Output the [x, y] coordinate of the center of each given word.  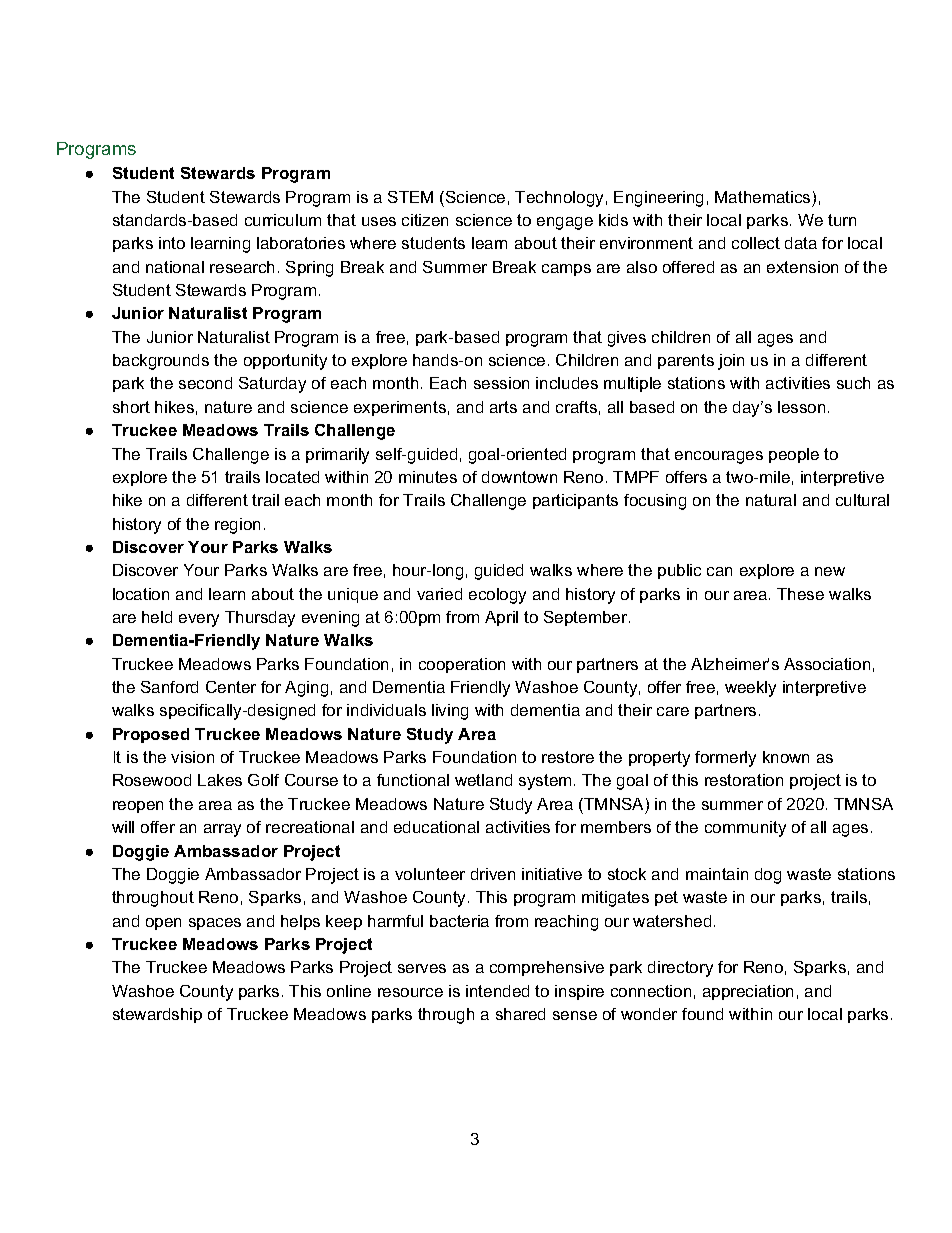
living [450, 712]
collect [756, 243]
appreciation [748, 992]
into [172, 243]
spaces [215, 924]
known [786, 757]
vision [192, 757]
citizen [425, 220]
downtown [519, 477]
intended [497, 991]
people [794, 455]
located [292, 477]
